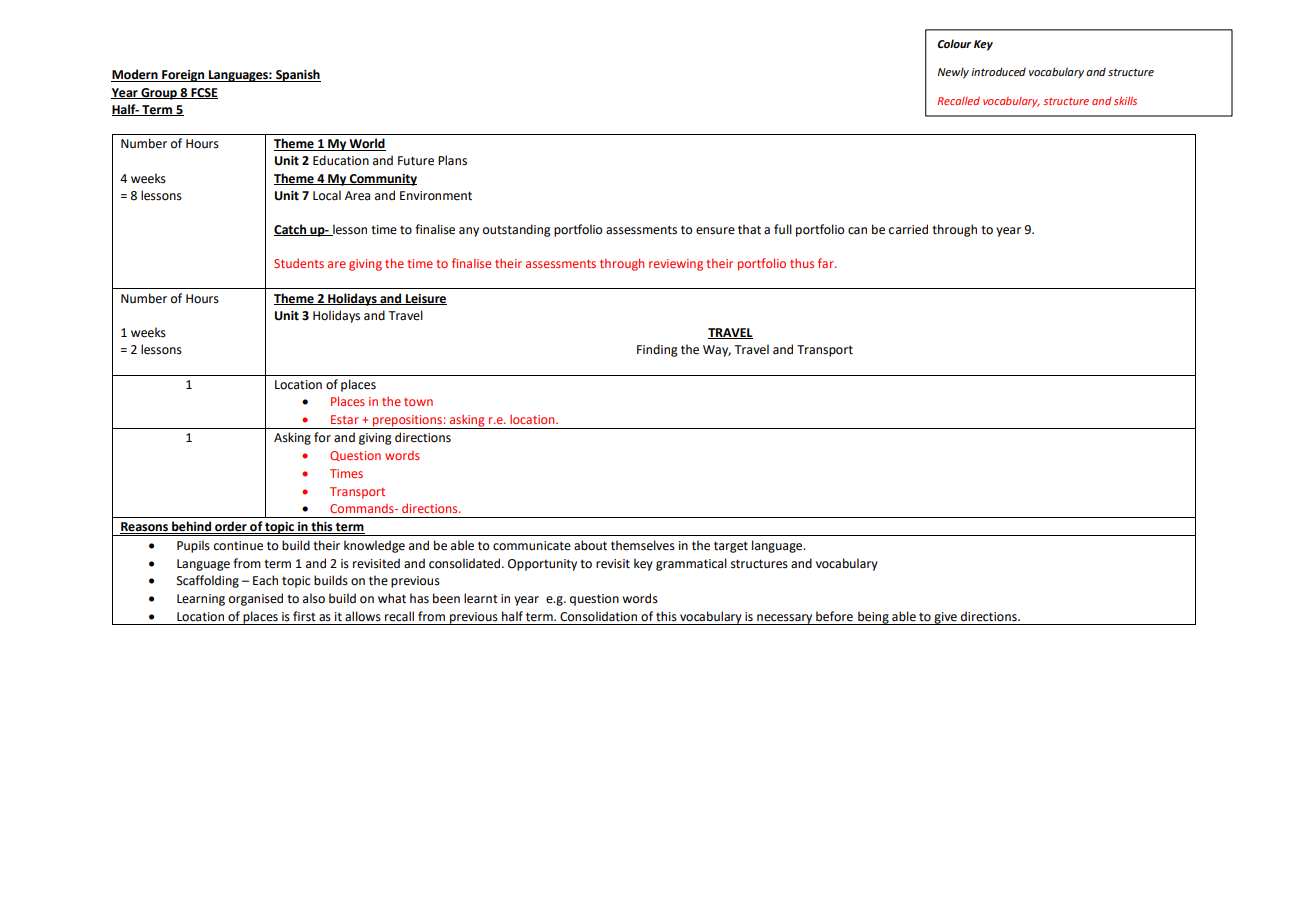 The width and height of the document is (1307, 924). I want to click on Newly, so click(953, 73).
